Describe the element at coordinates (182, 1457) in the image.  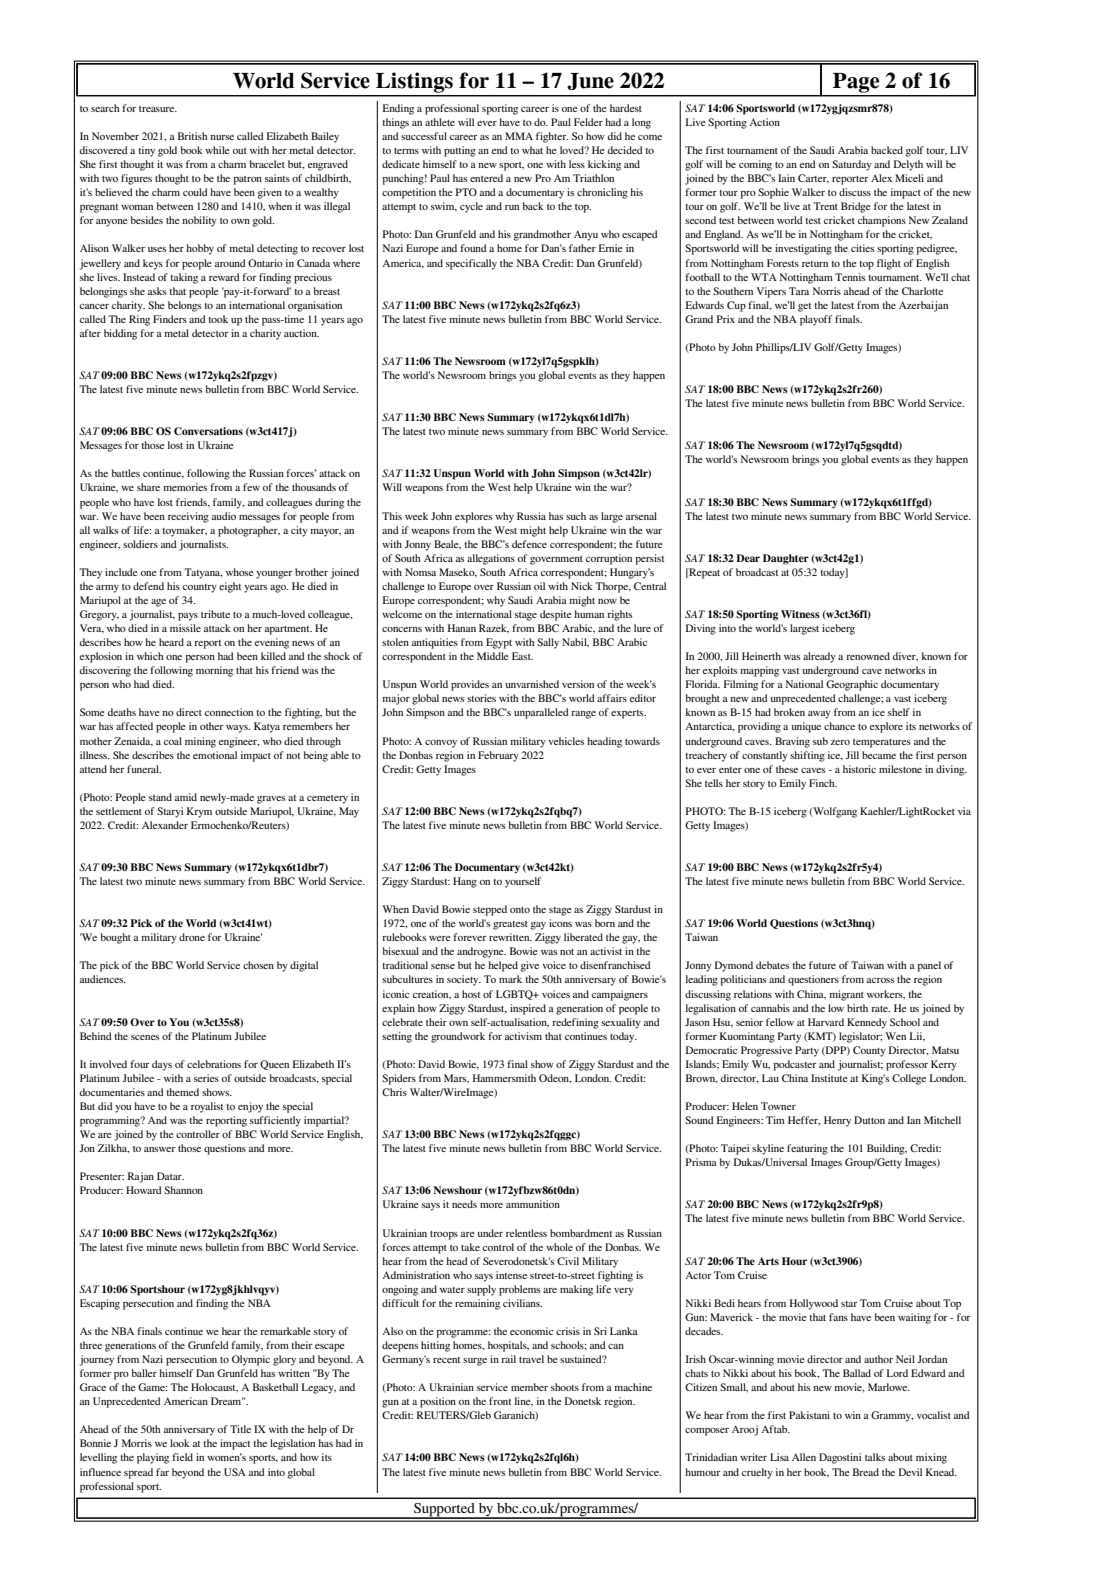
I see `field` at that location.
